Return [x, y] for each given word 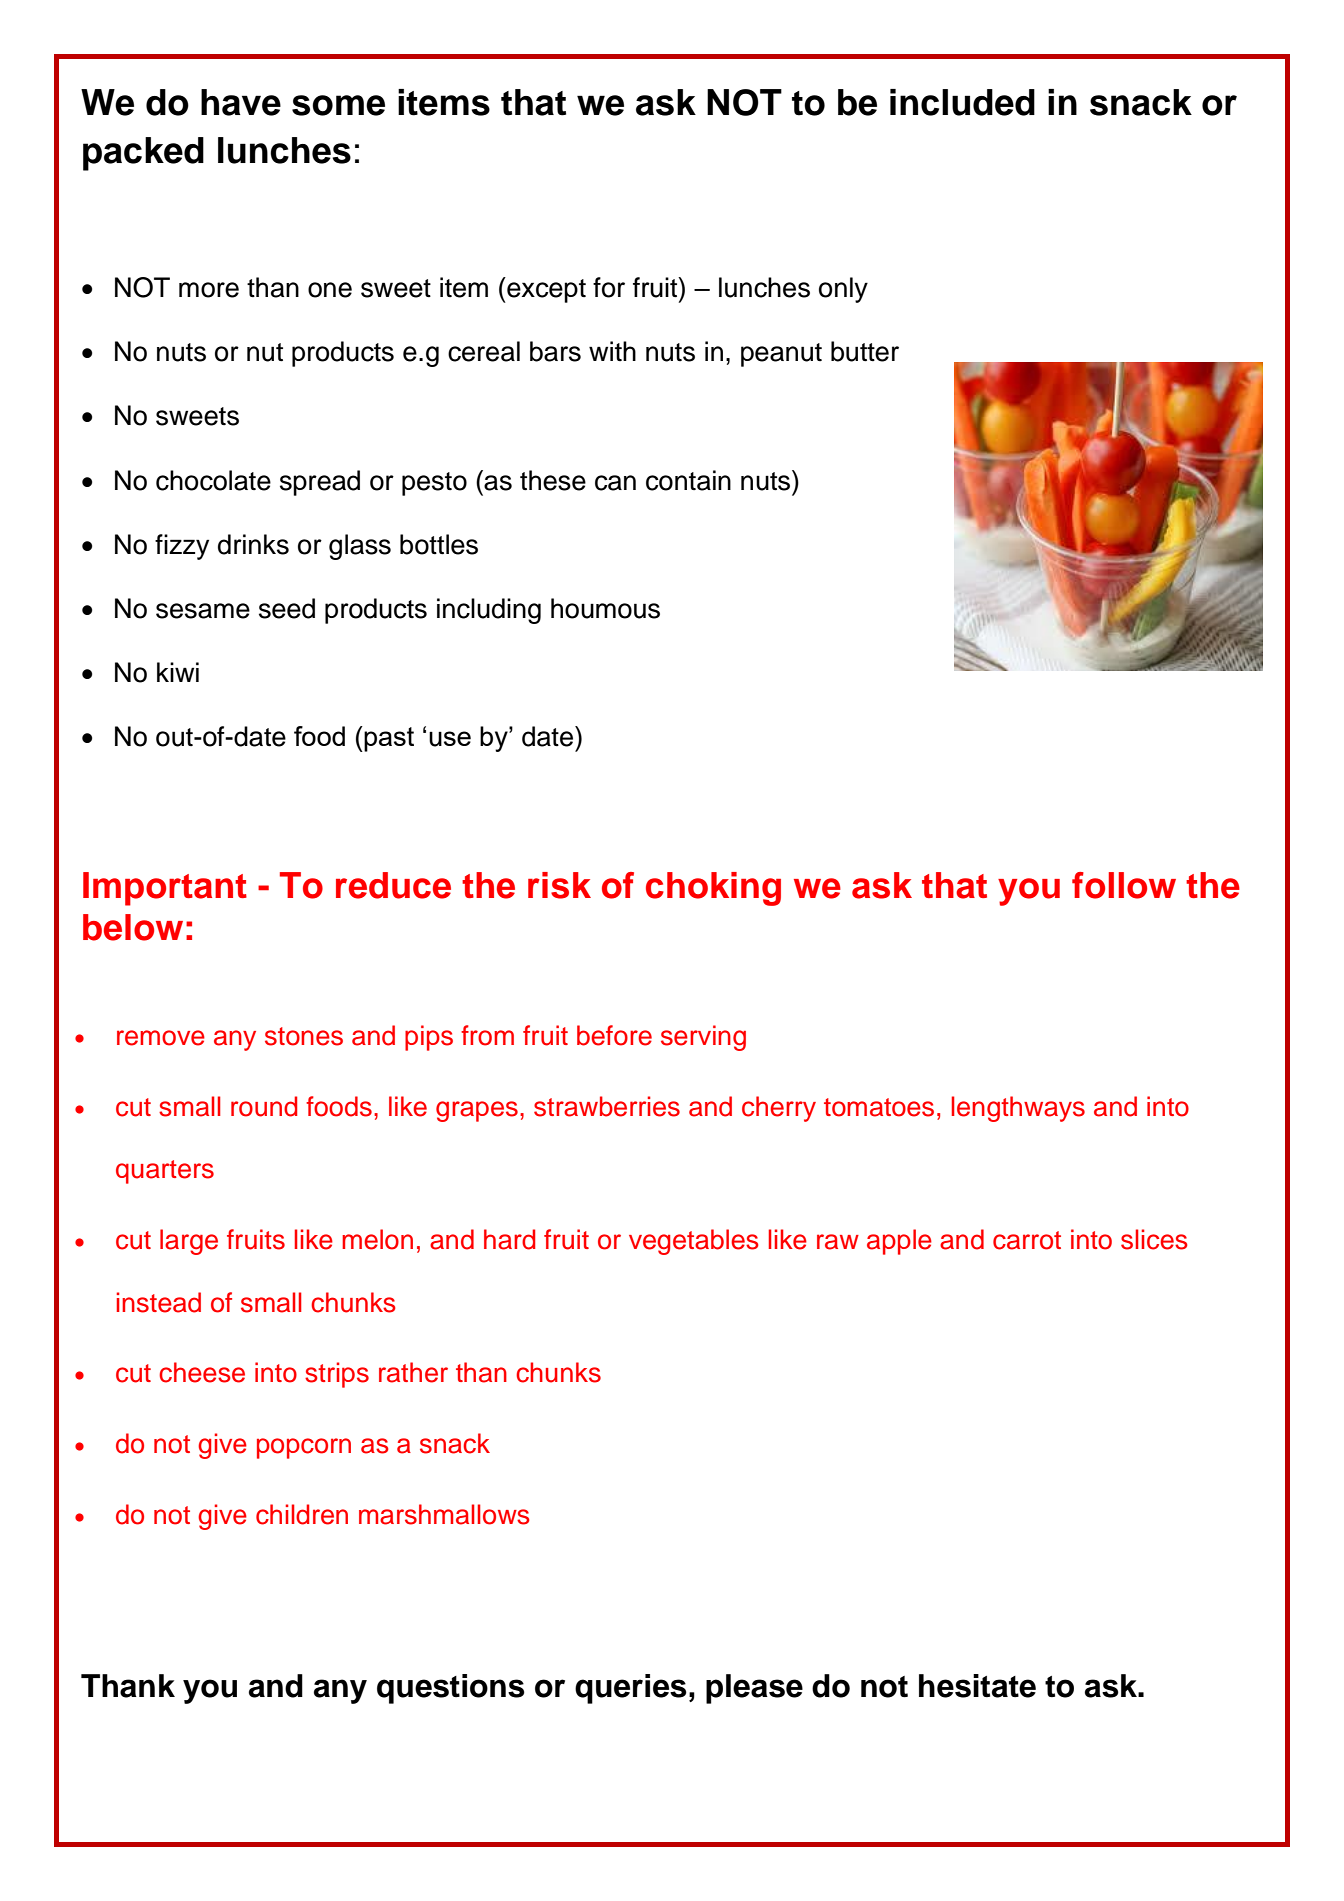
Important [165, 889]
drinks [253, 544]
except [545, 290]
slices [1154, 1239]
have [241, 102]
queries [631, 1689]
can [615, 483]
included [962, 102]
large [189, 1242]
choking [713, 889]
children [302, 1514]
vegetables [694, 1242]
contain [688, 480]
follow [1124, 885]
